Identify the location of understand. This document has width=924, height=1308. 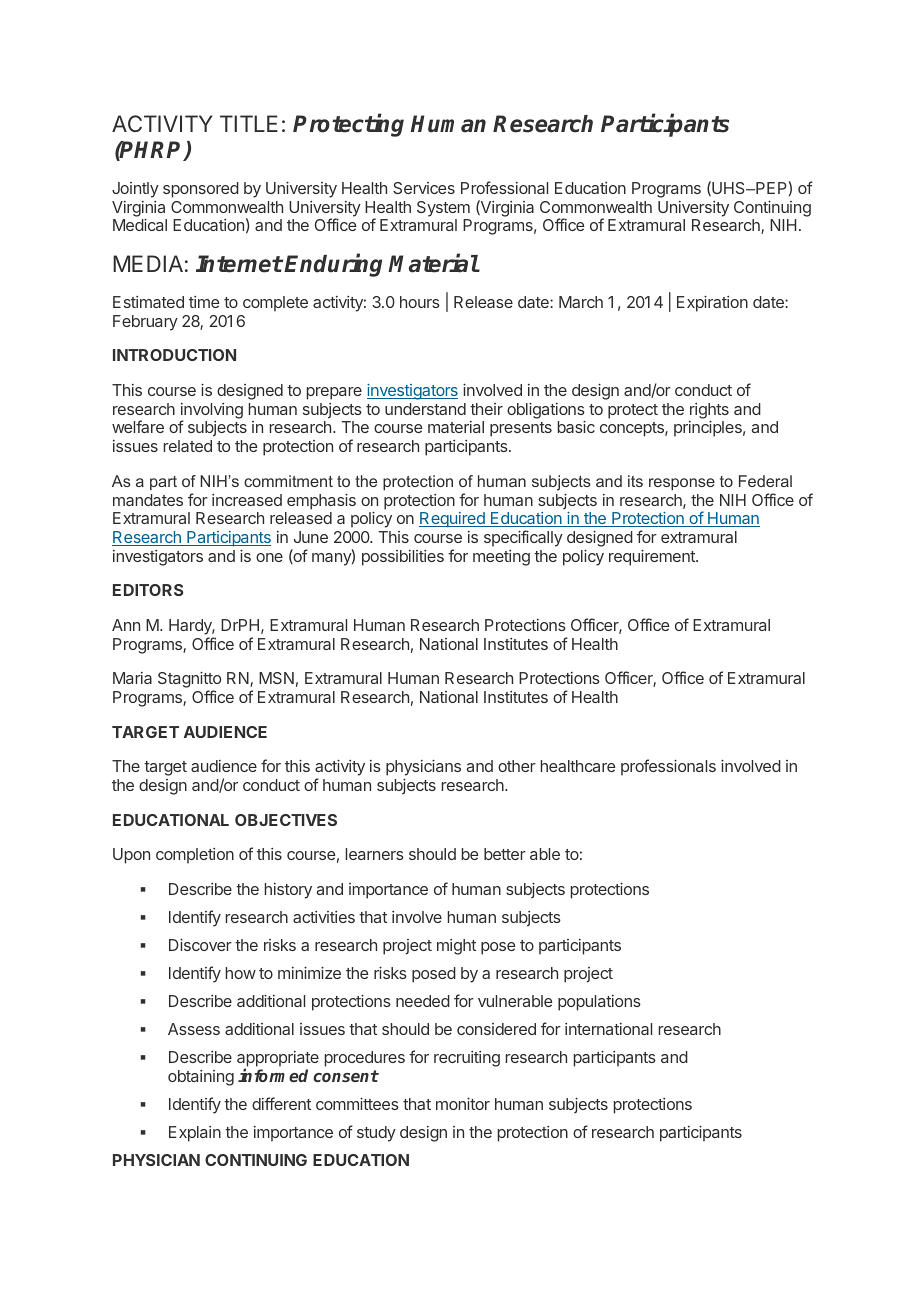
(425, 409).
